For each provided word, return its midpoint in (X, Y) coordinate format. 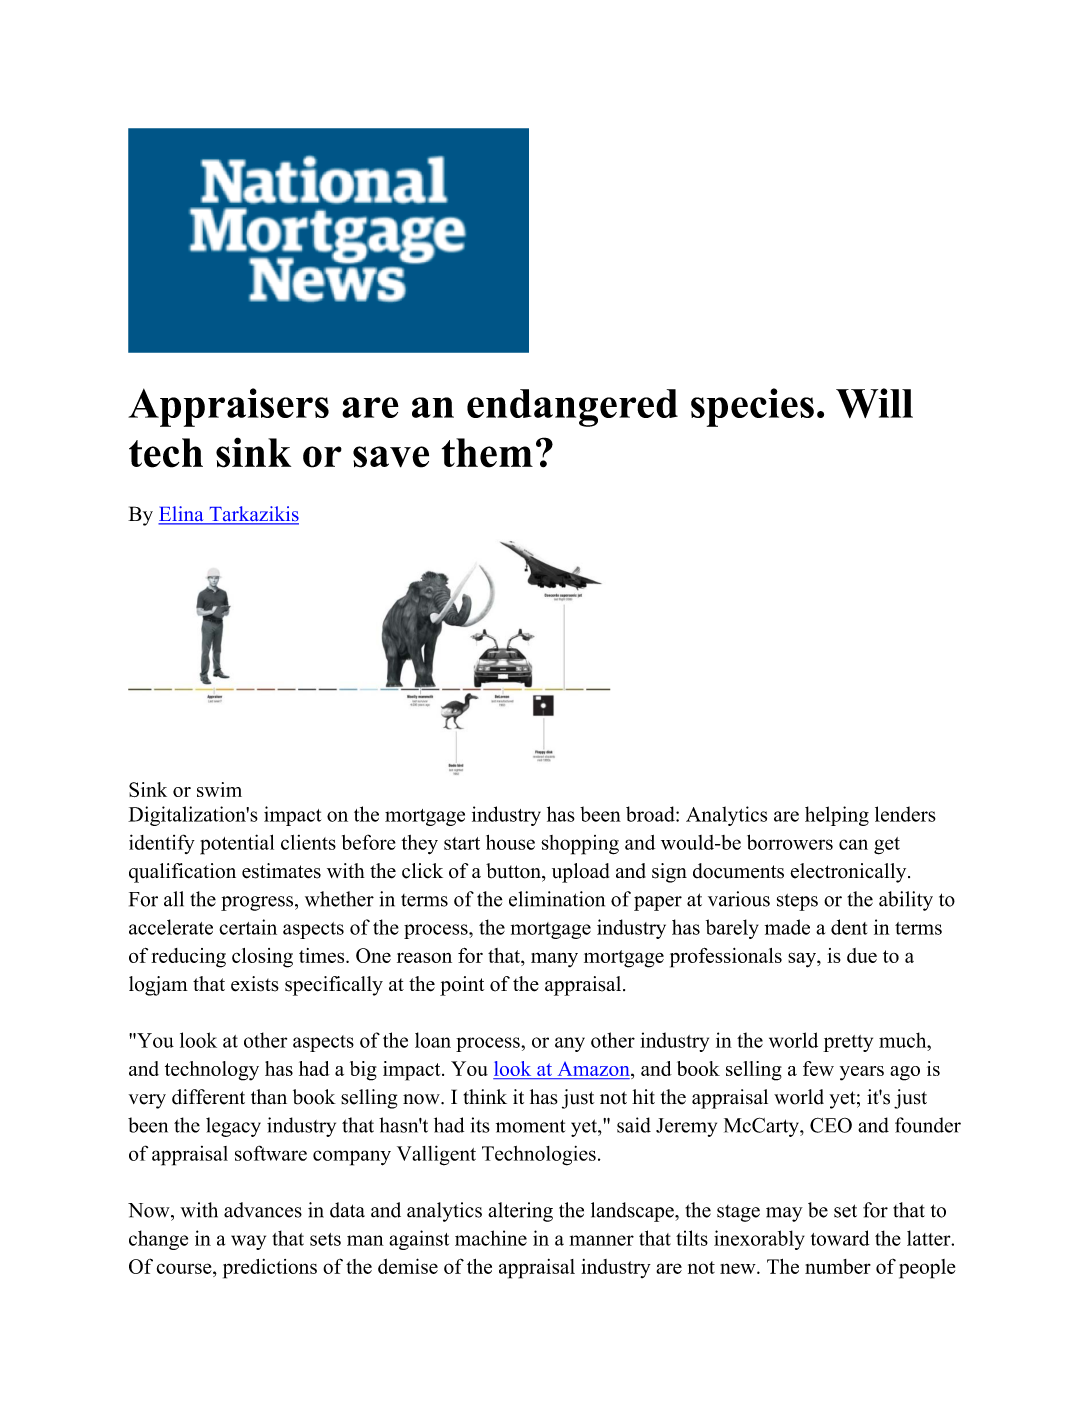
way (248, 1242)
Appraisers (228, 407)
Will (874, 403)
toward (840, 1238)
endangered (572, 408)
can (853, 844)
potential (237, 844)
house (510, 842)
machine (491, 1238)
